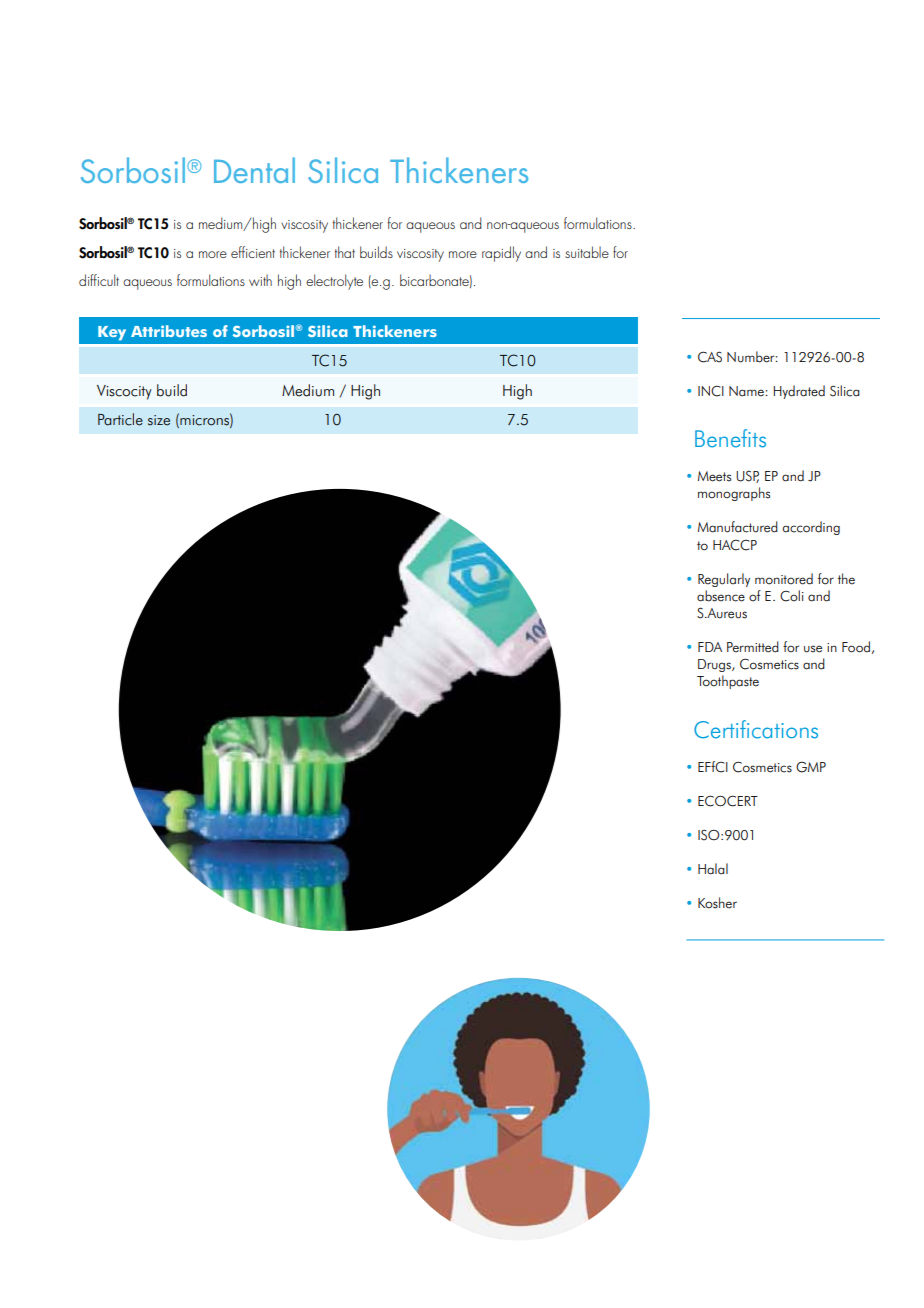 This document has height=1308, width=924. Describe the element at coordinates (501, 254) in the document. I see `rapidly` at that location.
